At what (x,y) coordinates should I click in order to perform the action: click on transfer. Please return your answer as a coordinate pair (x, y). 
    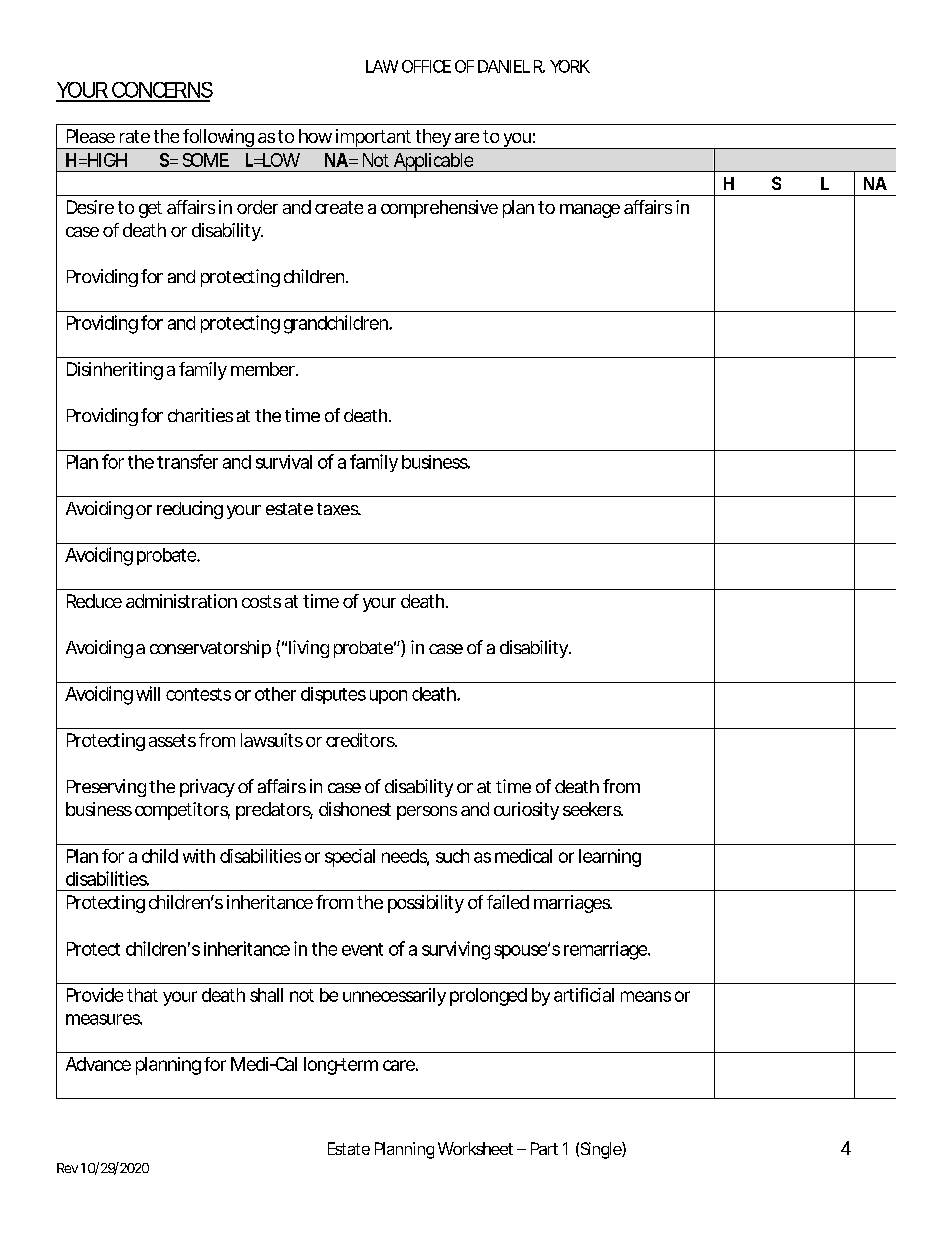
    Looking at the image, I should click on (187, 461).
